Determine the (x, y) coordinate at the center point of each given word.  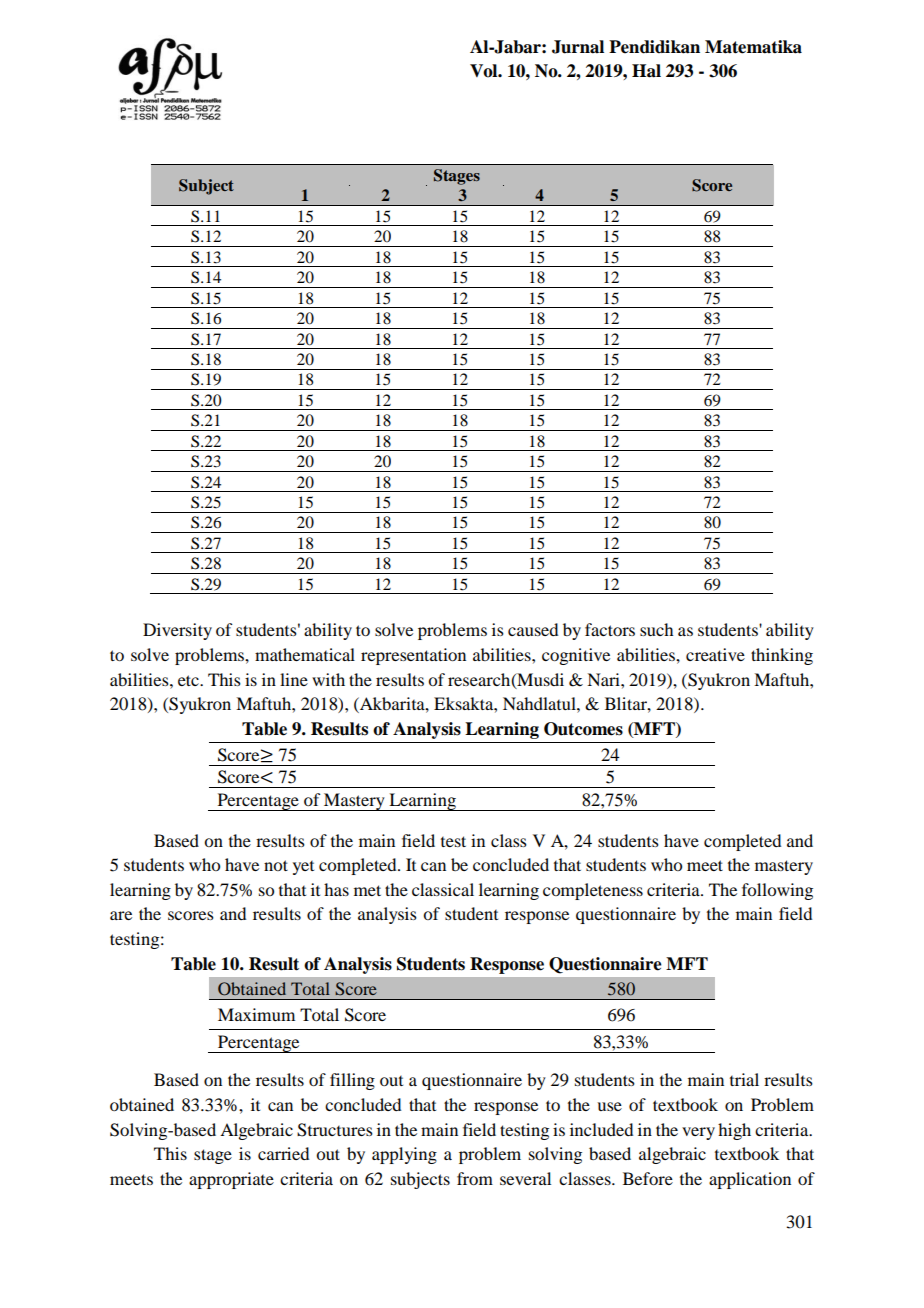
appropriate (231, 1180)
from (475, 1178)
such (656, 629)
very (698, 1133)
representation (413, 656)
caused (533, 629)
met (367, 890)
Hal (646, 71)
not (276, 865)
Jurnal (578, 47)
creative (715, 654)
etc (189, 680)
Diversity (177, 631)
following (777, 891)
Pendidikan (654, 47)
